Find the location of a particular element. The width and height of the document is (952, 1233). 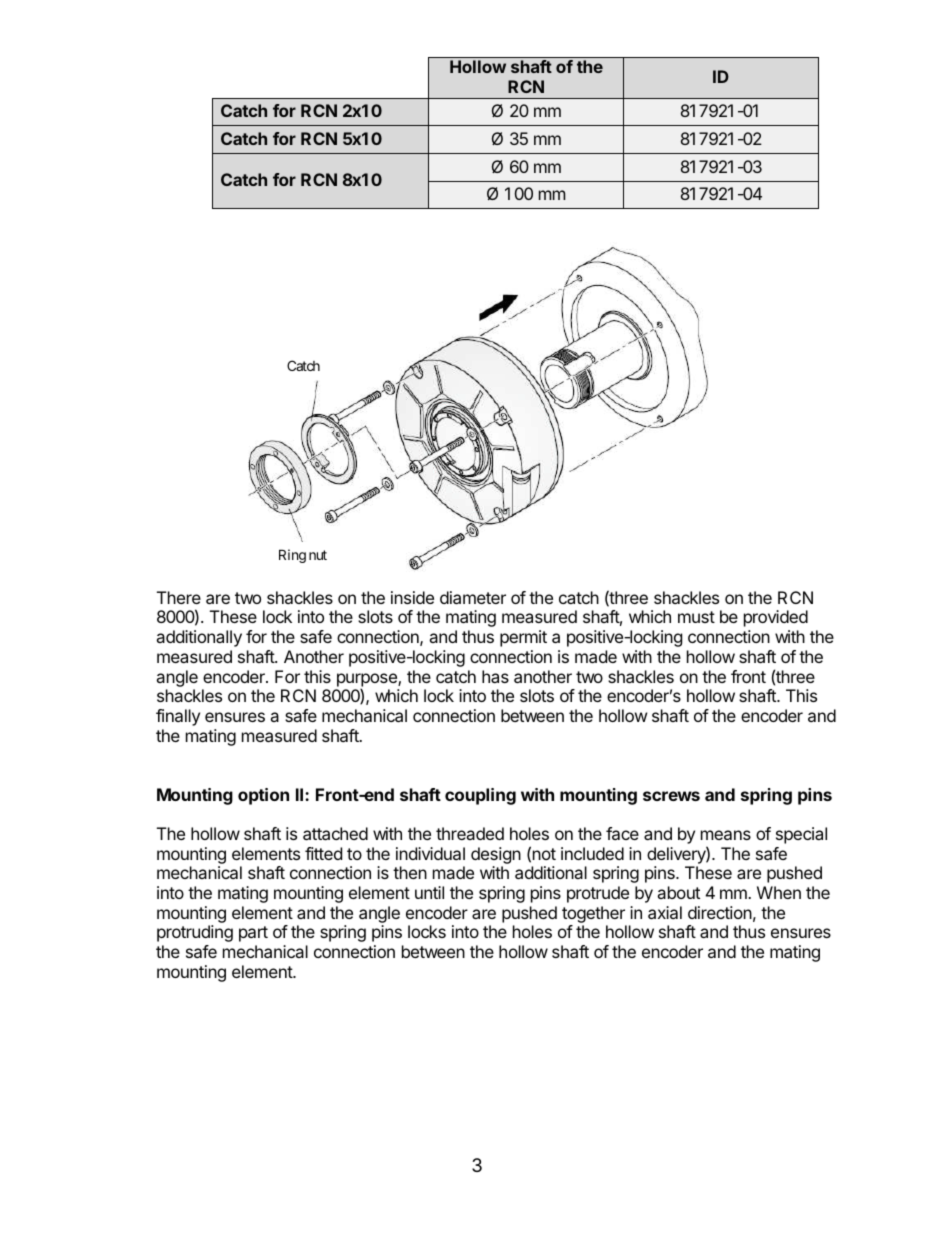

screws is located at coordinates (671, 796).
